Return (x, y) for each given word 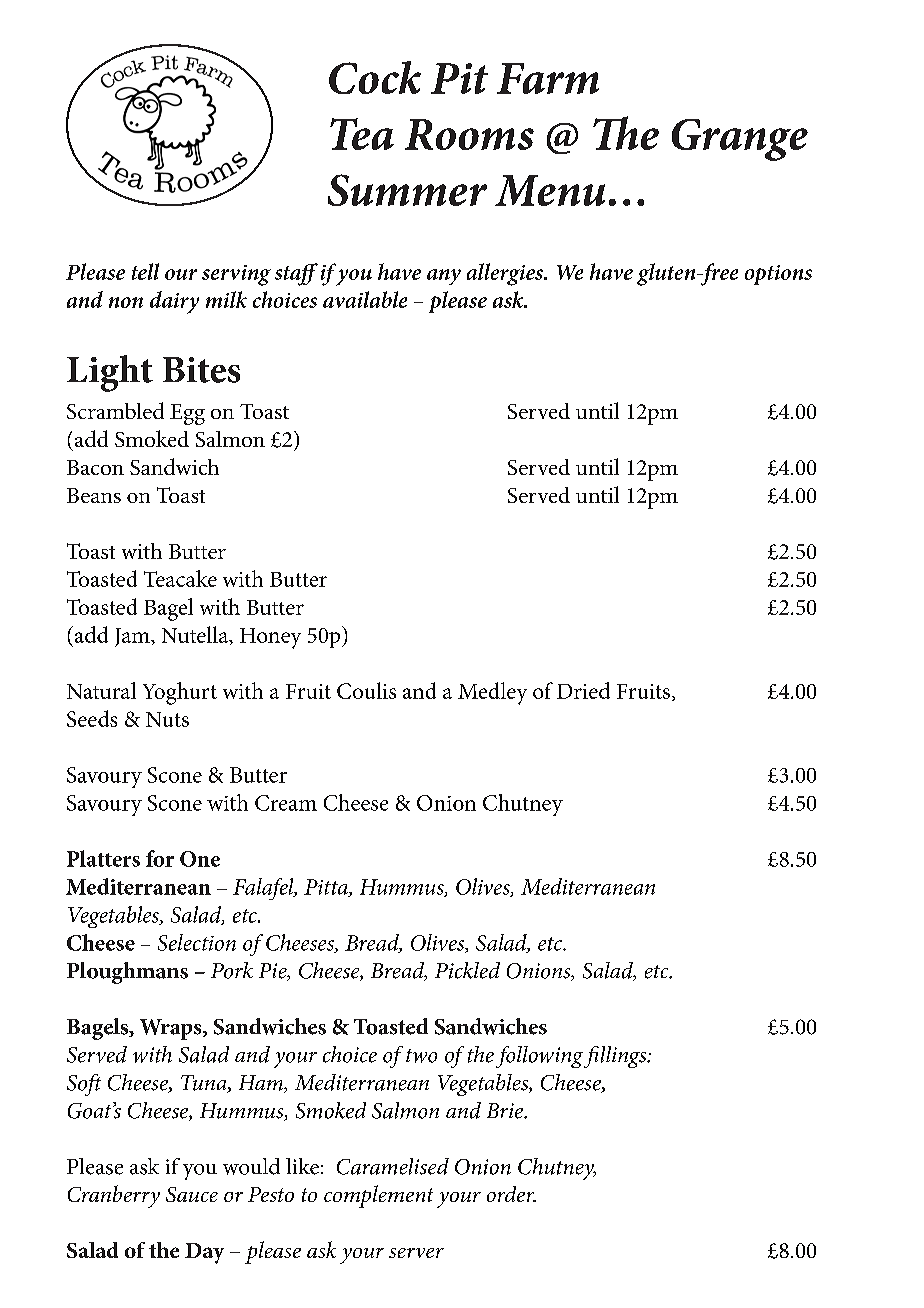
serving (236, 275)
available (365, 299)
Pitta (327, 888)
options (778, 275)
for (160, 858)
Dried (583, 690)
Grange (740, 140)
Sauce (192, 1194)
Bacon (95, 467)
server (416, 1253)
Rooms (469, 134)
